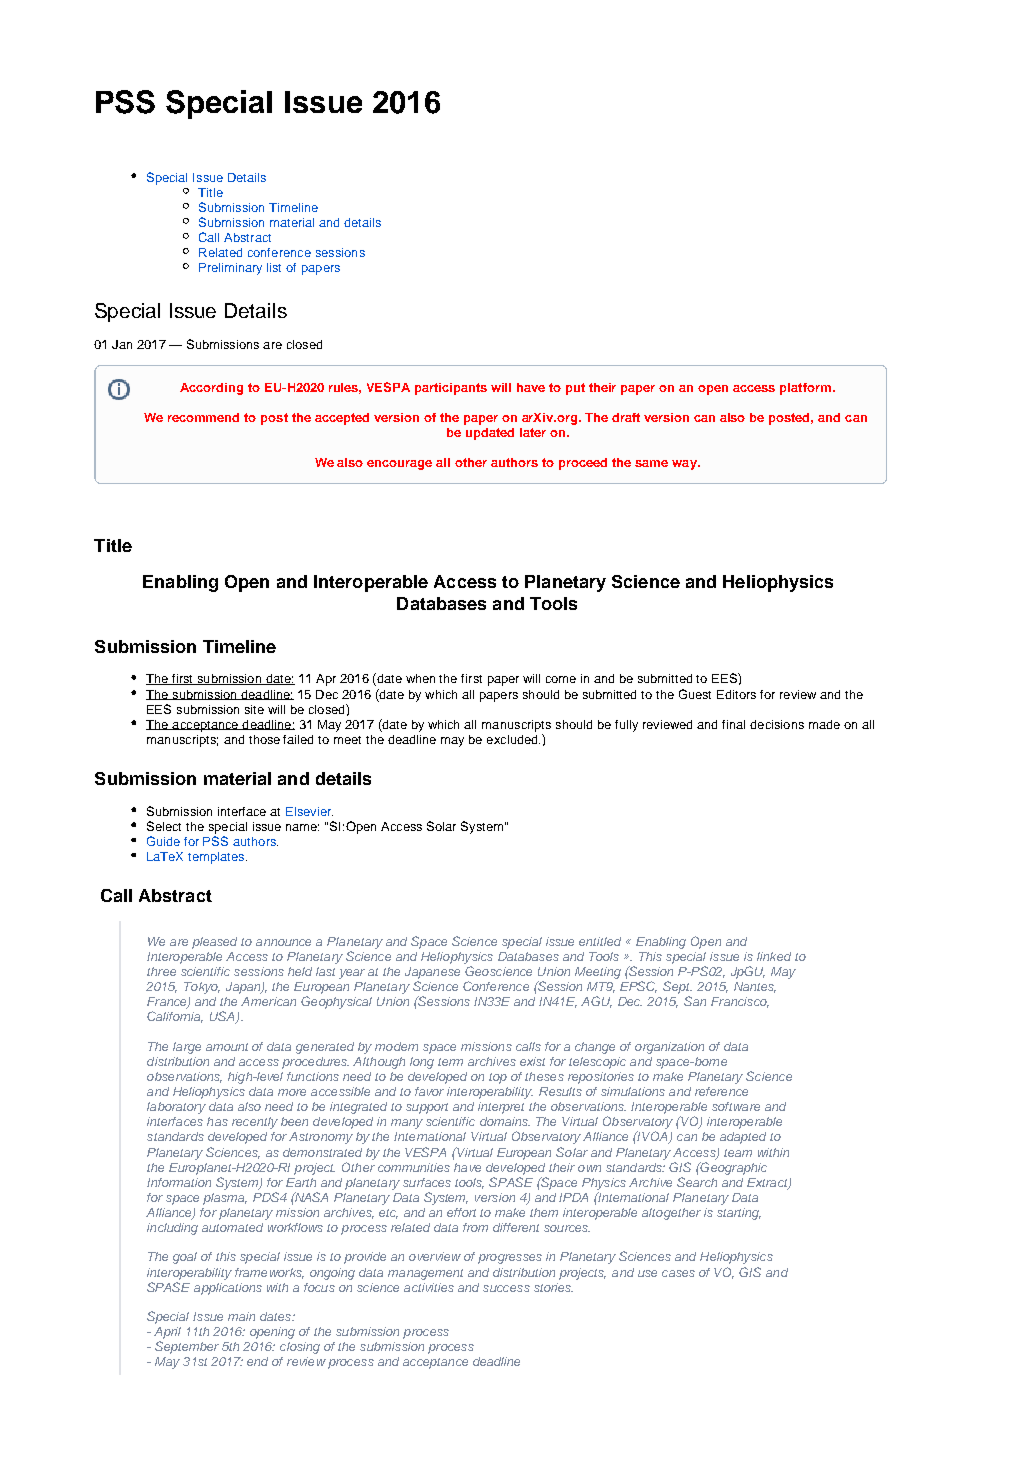 Image resolution: width=1031 pixels, height=1458 pixels. What do you see at coordinates (228, 1289) in the screenshot?
I see `applications` at bounding box center [228, 1289].
